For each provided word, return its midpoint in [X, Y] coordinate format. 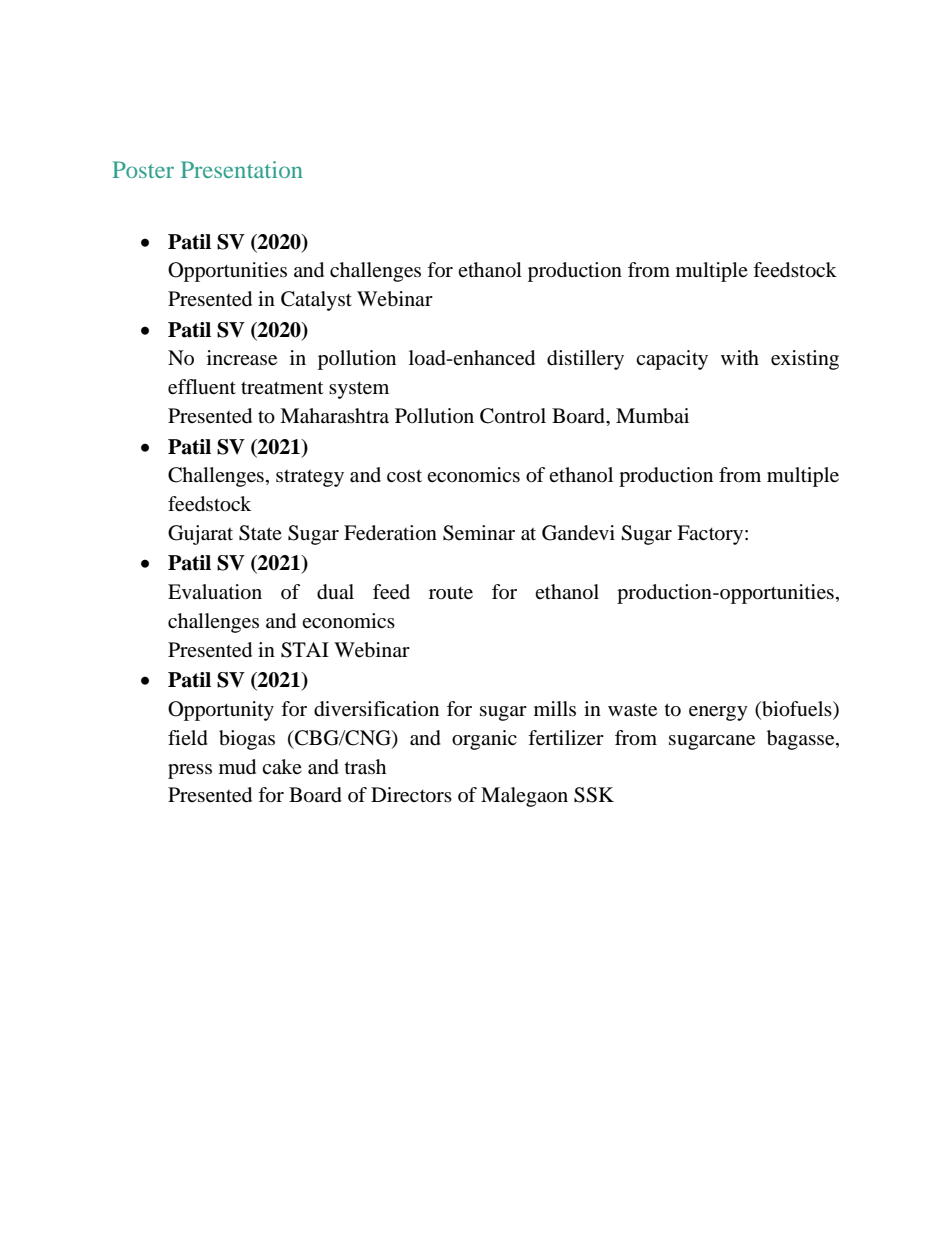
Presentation [242, 169]
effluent [202, 387]
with [740, 357]
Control [513, 416]
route [451, 593]
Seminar [479, 533]
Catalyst [316, 301]
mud [237, 767]
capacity [672, 360]
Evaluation [215, 592]
